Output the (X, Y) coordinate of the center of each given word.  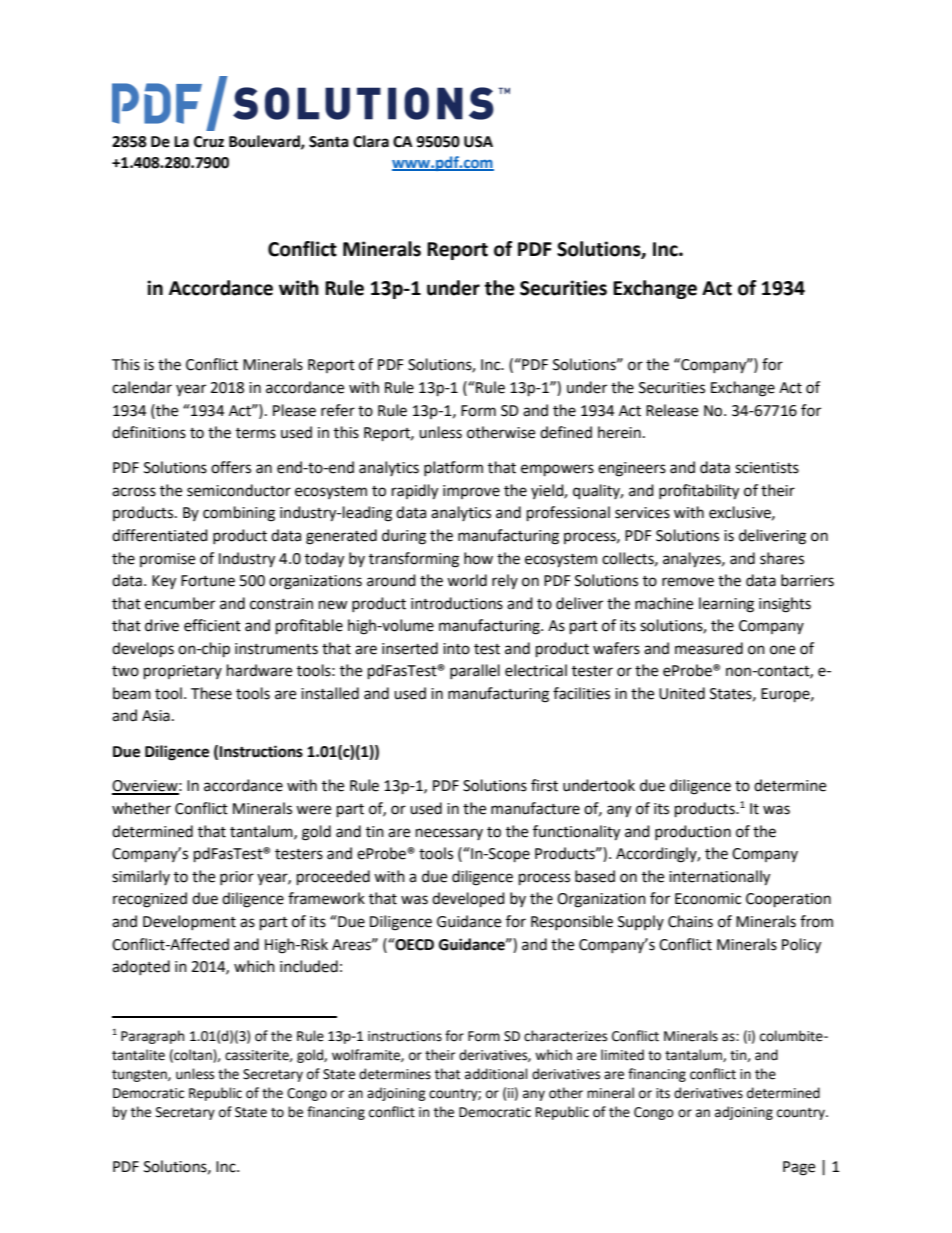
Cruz (209, 142)
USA (478, 142)
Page (799, 1168)
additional (496, 1074)
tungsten (140, 1076)
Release (672, 410)
